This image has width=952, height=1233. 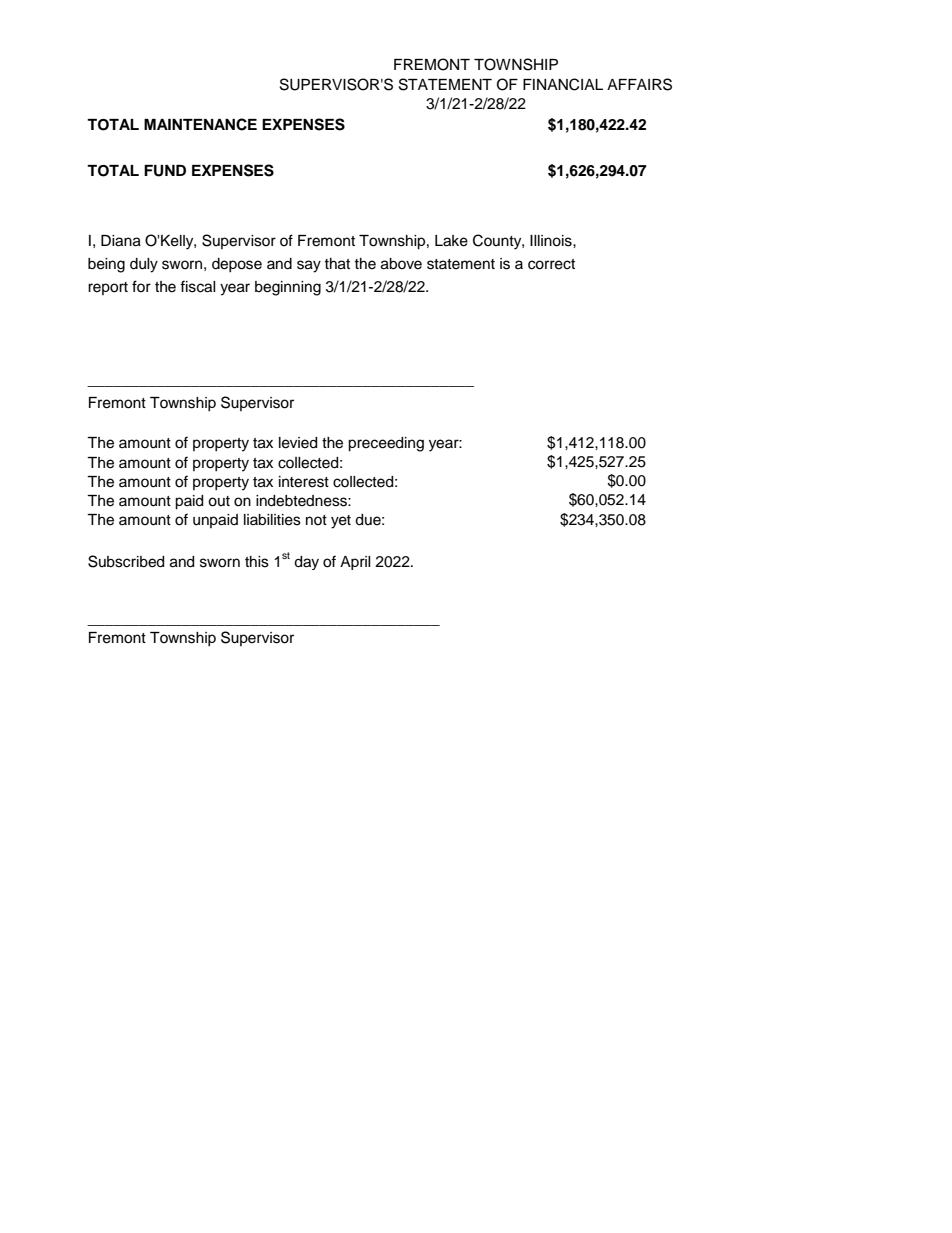 What do you see at coordinates (639, 84) in the image?
I see `AFFAIRS` at bounding box center [639, 84].
